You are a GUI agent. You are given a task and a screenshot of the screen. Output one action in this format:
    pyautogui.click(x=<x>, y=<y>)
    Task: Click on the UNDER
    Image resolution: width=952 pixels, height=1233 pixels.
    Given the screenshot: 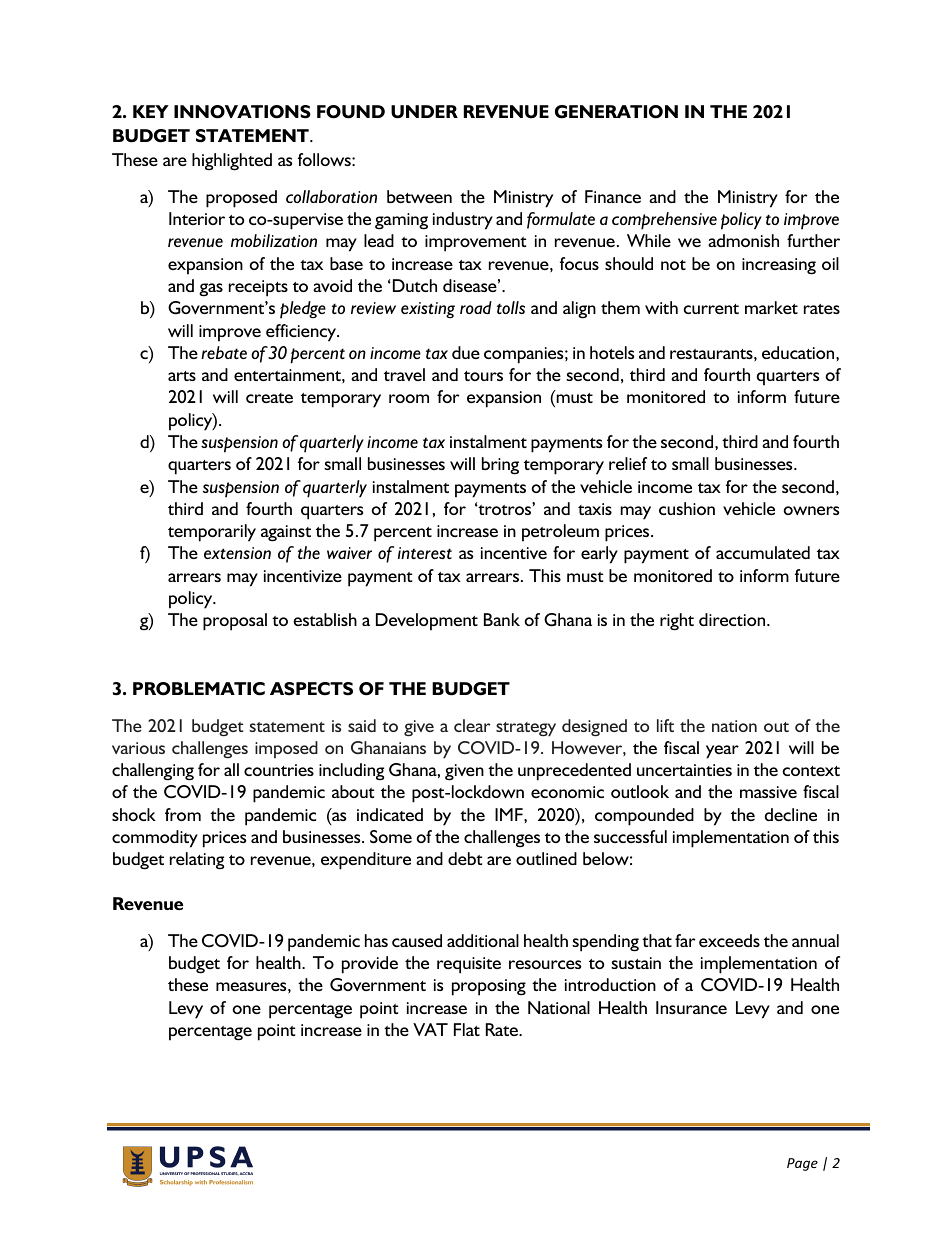 What is the action you would take?
    pyautogui.click(x=424, y=112)
